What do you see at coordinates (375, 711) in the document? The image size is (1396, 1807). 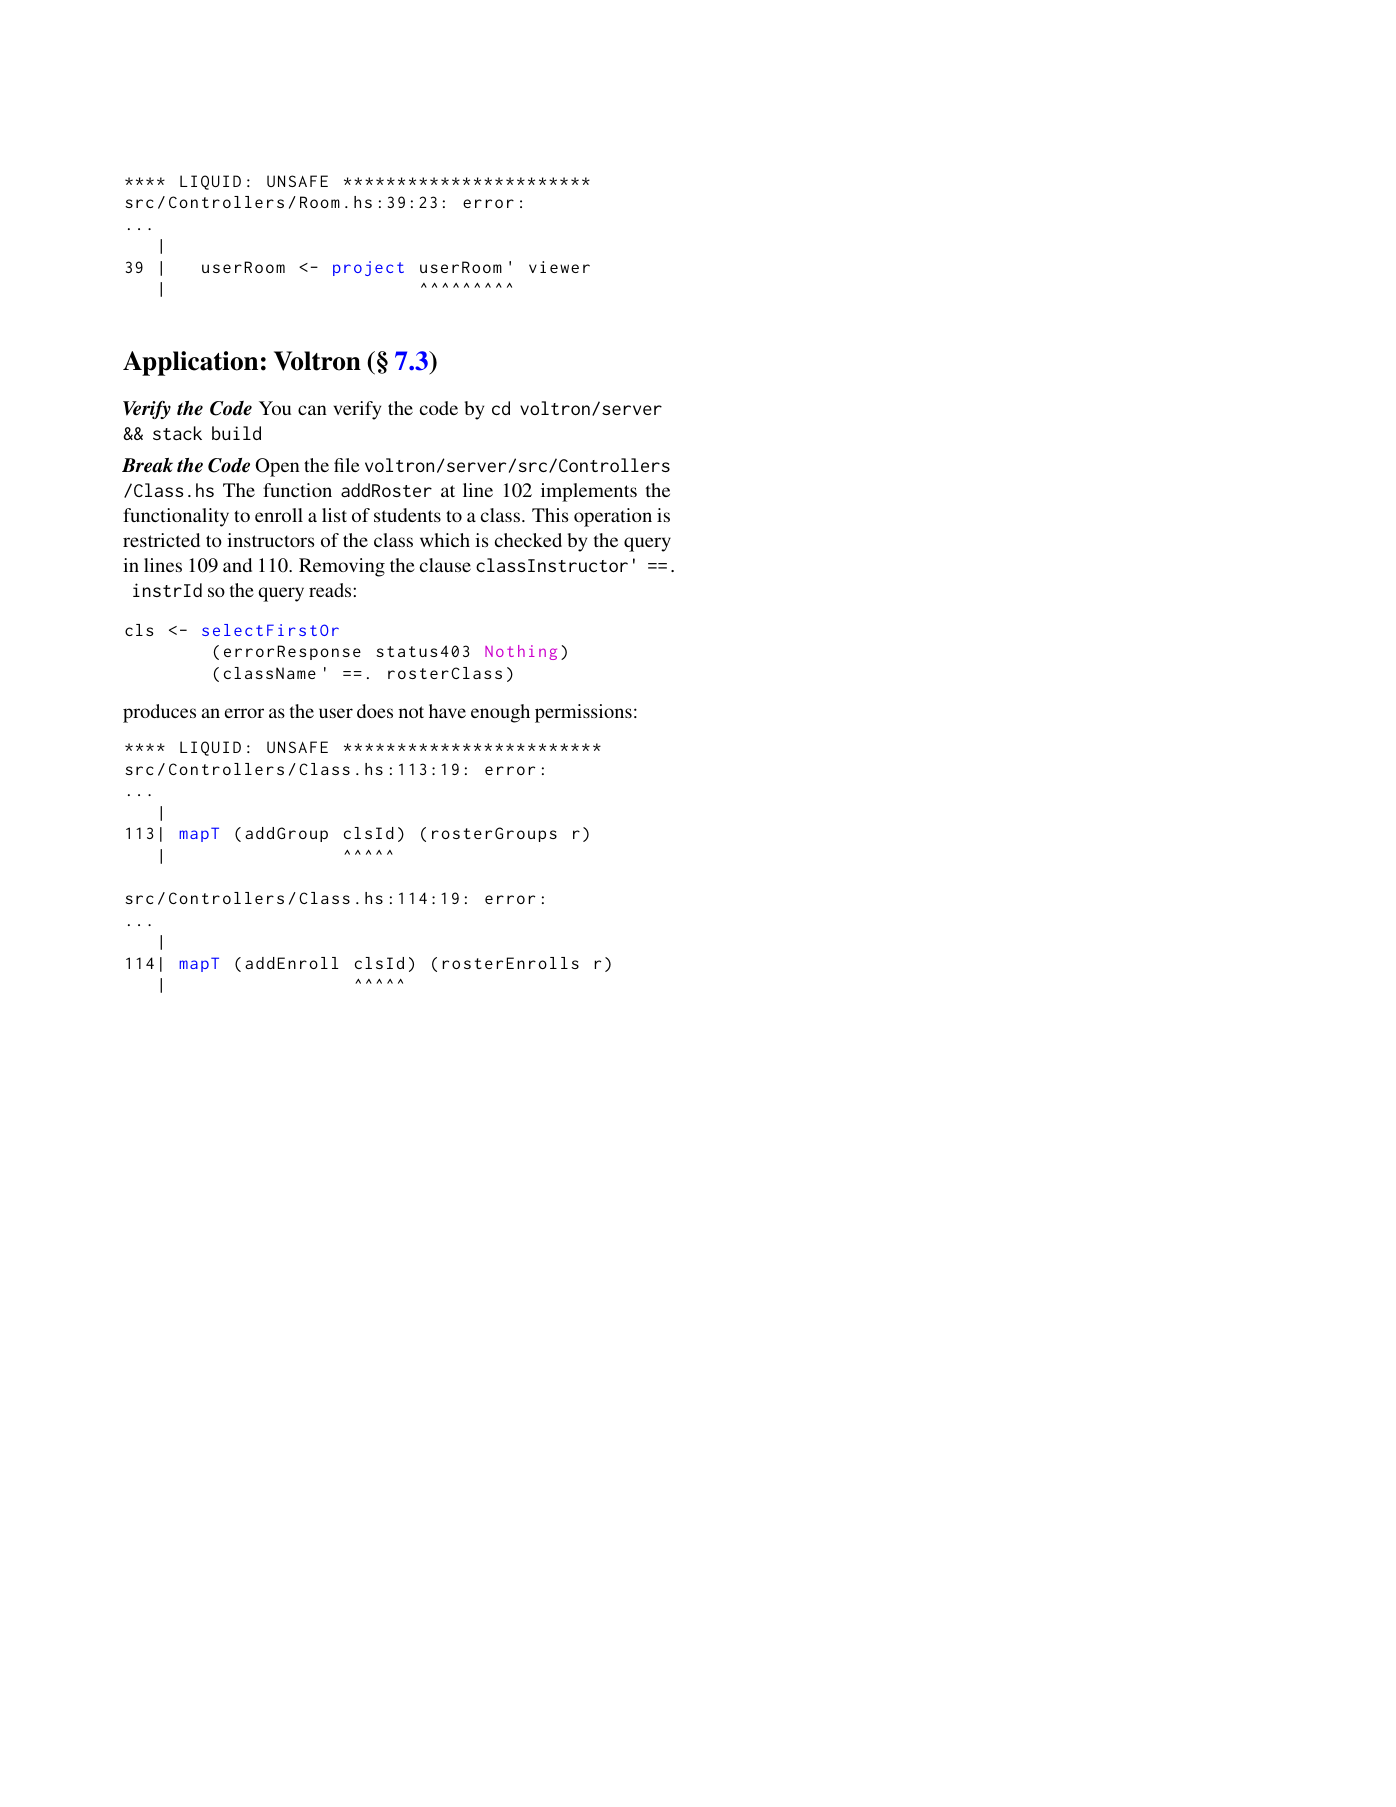 I see `does` at bounding box center [375, 711].
